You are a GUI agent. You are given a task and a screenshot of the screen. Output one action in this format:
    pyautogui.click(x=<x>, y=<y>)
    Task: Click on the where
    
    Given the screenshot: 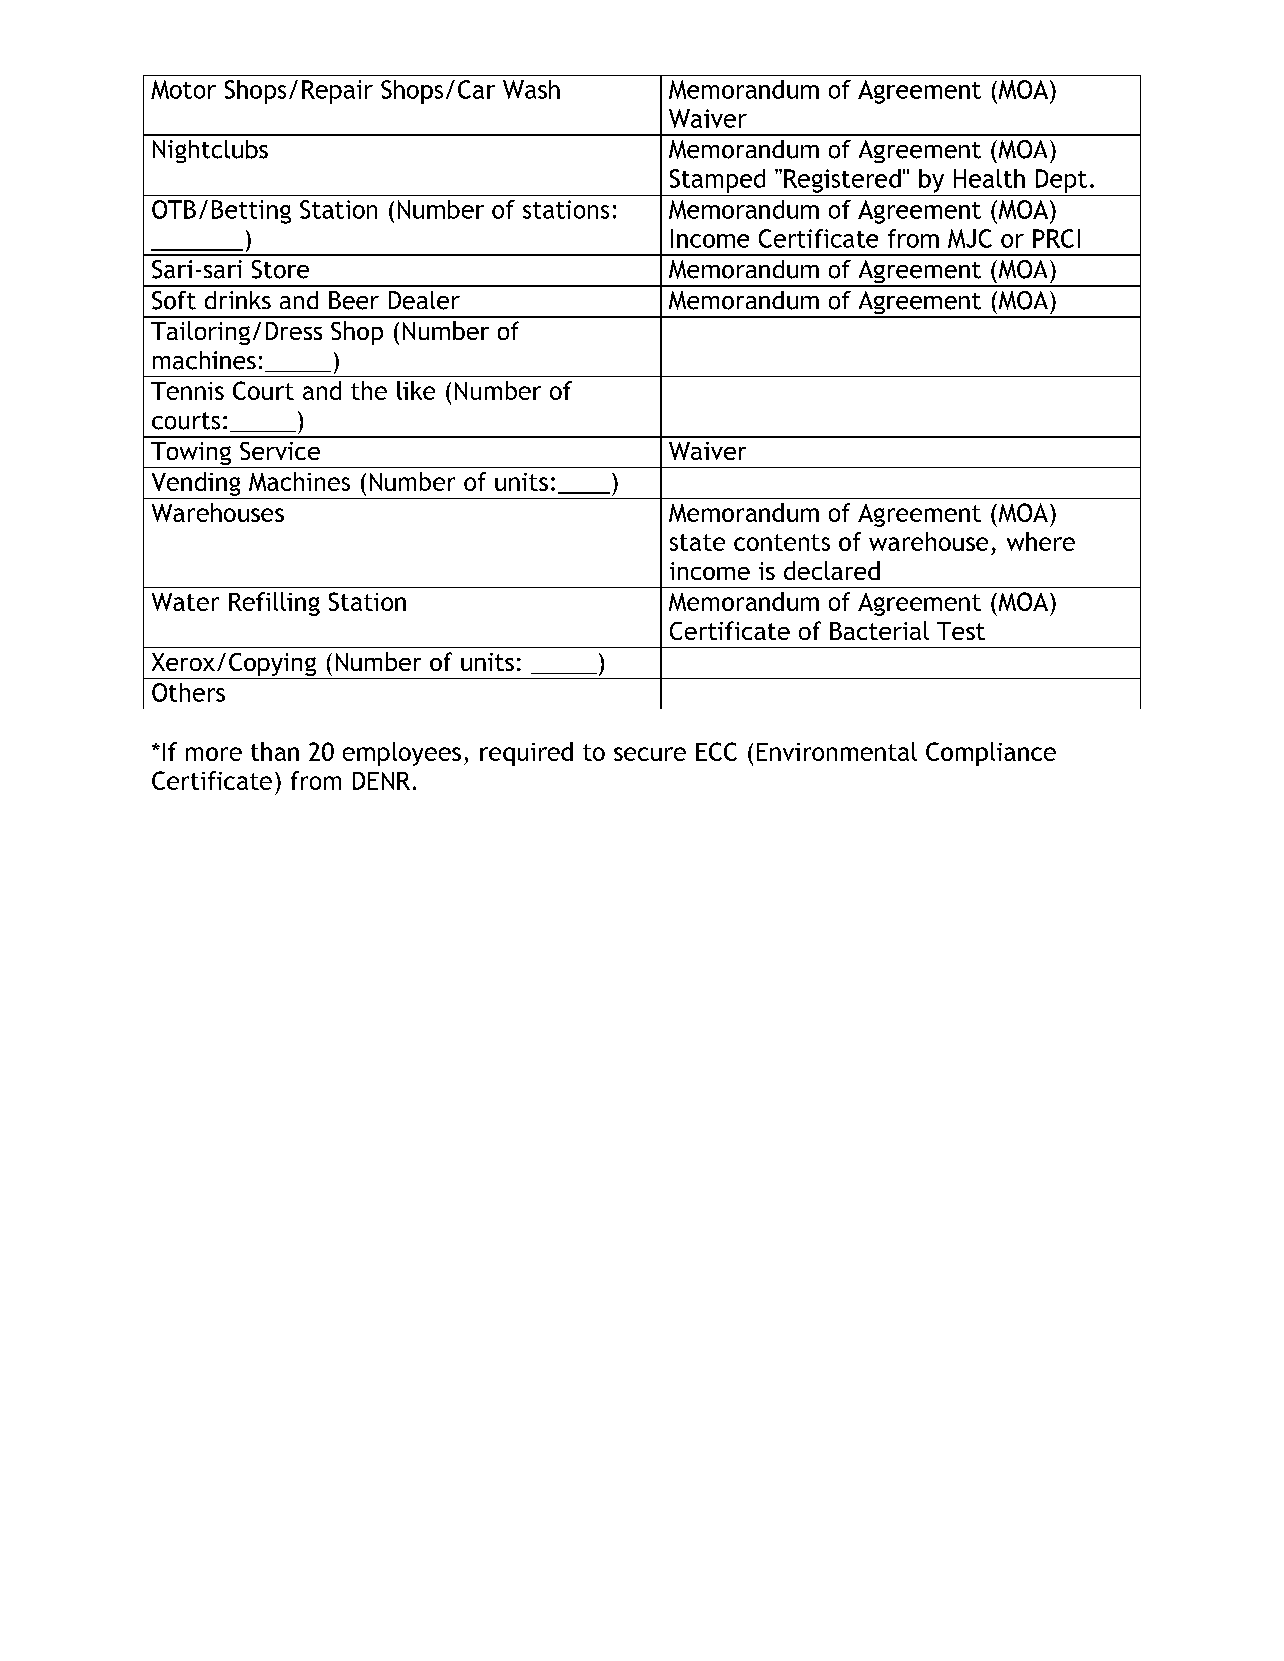 What is the action you would take?
    pyautogui.click(x=1041, y=541)
